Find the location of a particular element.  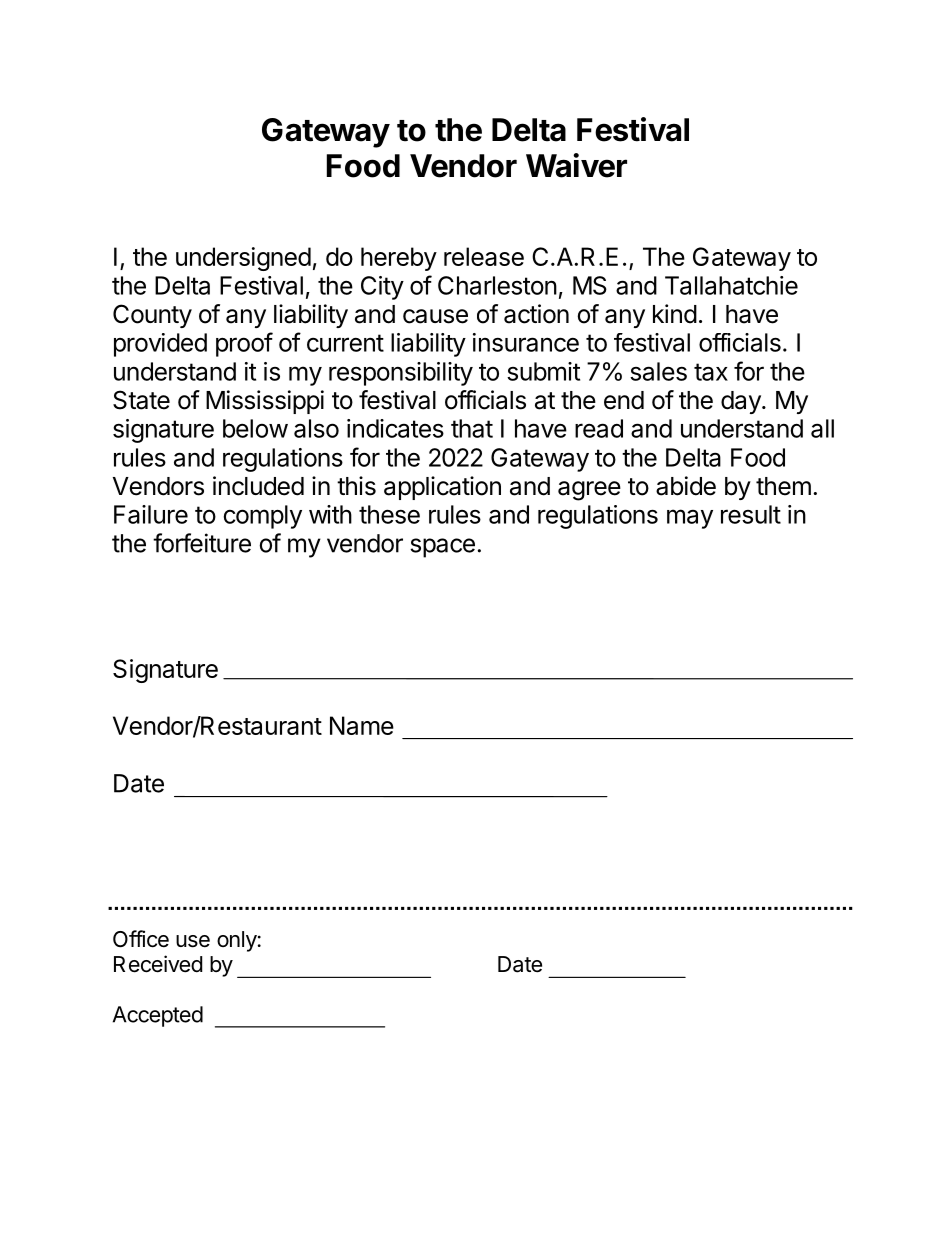

abide is located at coordinates (686, 486).
